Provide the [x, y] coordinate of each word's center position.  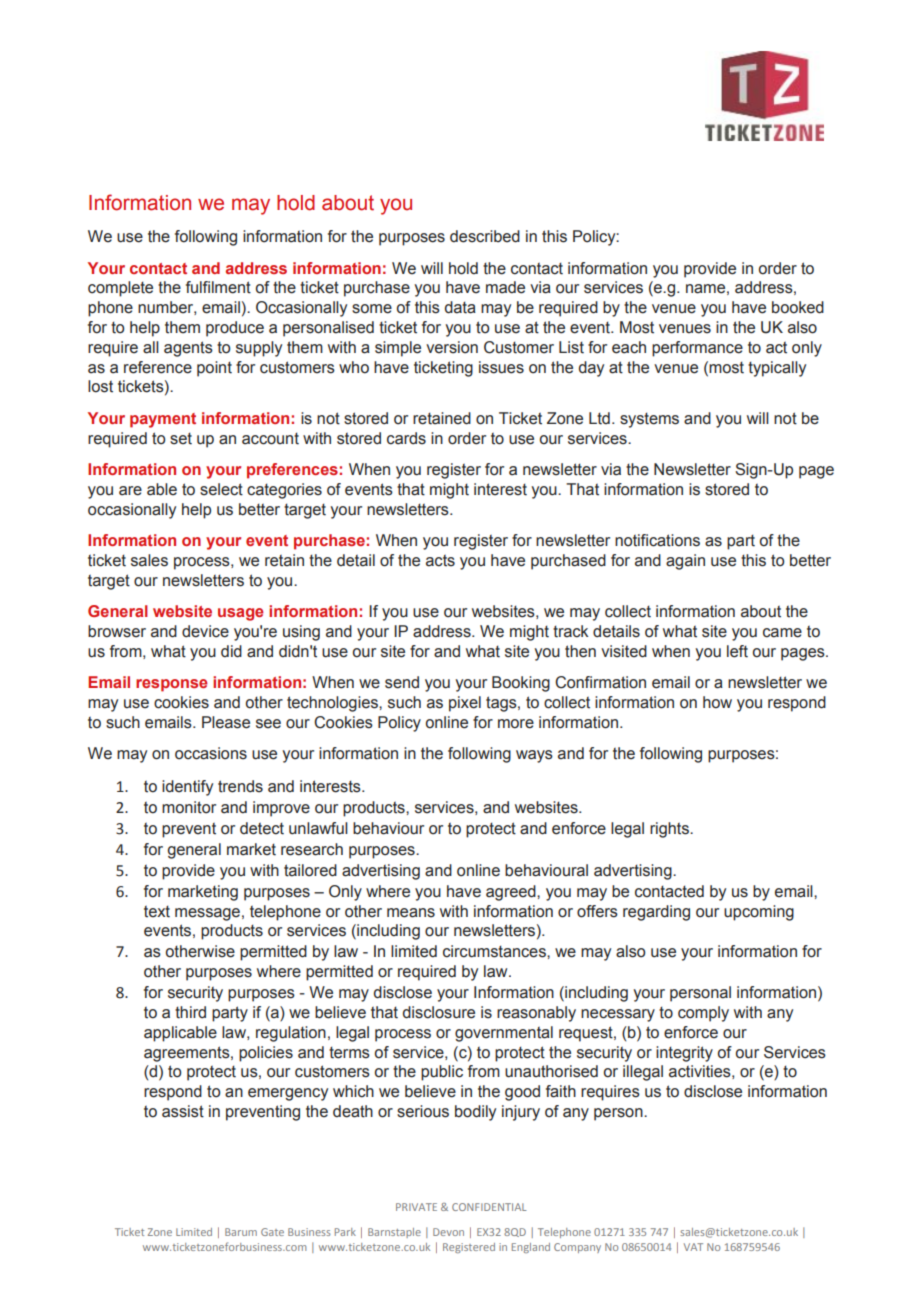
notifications [657, 540]
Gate [272, 1232]
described [485, 236]
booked [798, 307]
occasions [211, 753]
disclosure [439, 1012]
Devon [448, 1232]
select [221, 489]
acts [440, 561]
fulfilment [218, 287]
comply [703, 1014]
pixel [465, 704]
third [190, 1012]
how [717, 702]
